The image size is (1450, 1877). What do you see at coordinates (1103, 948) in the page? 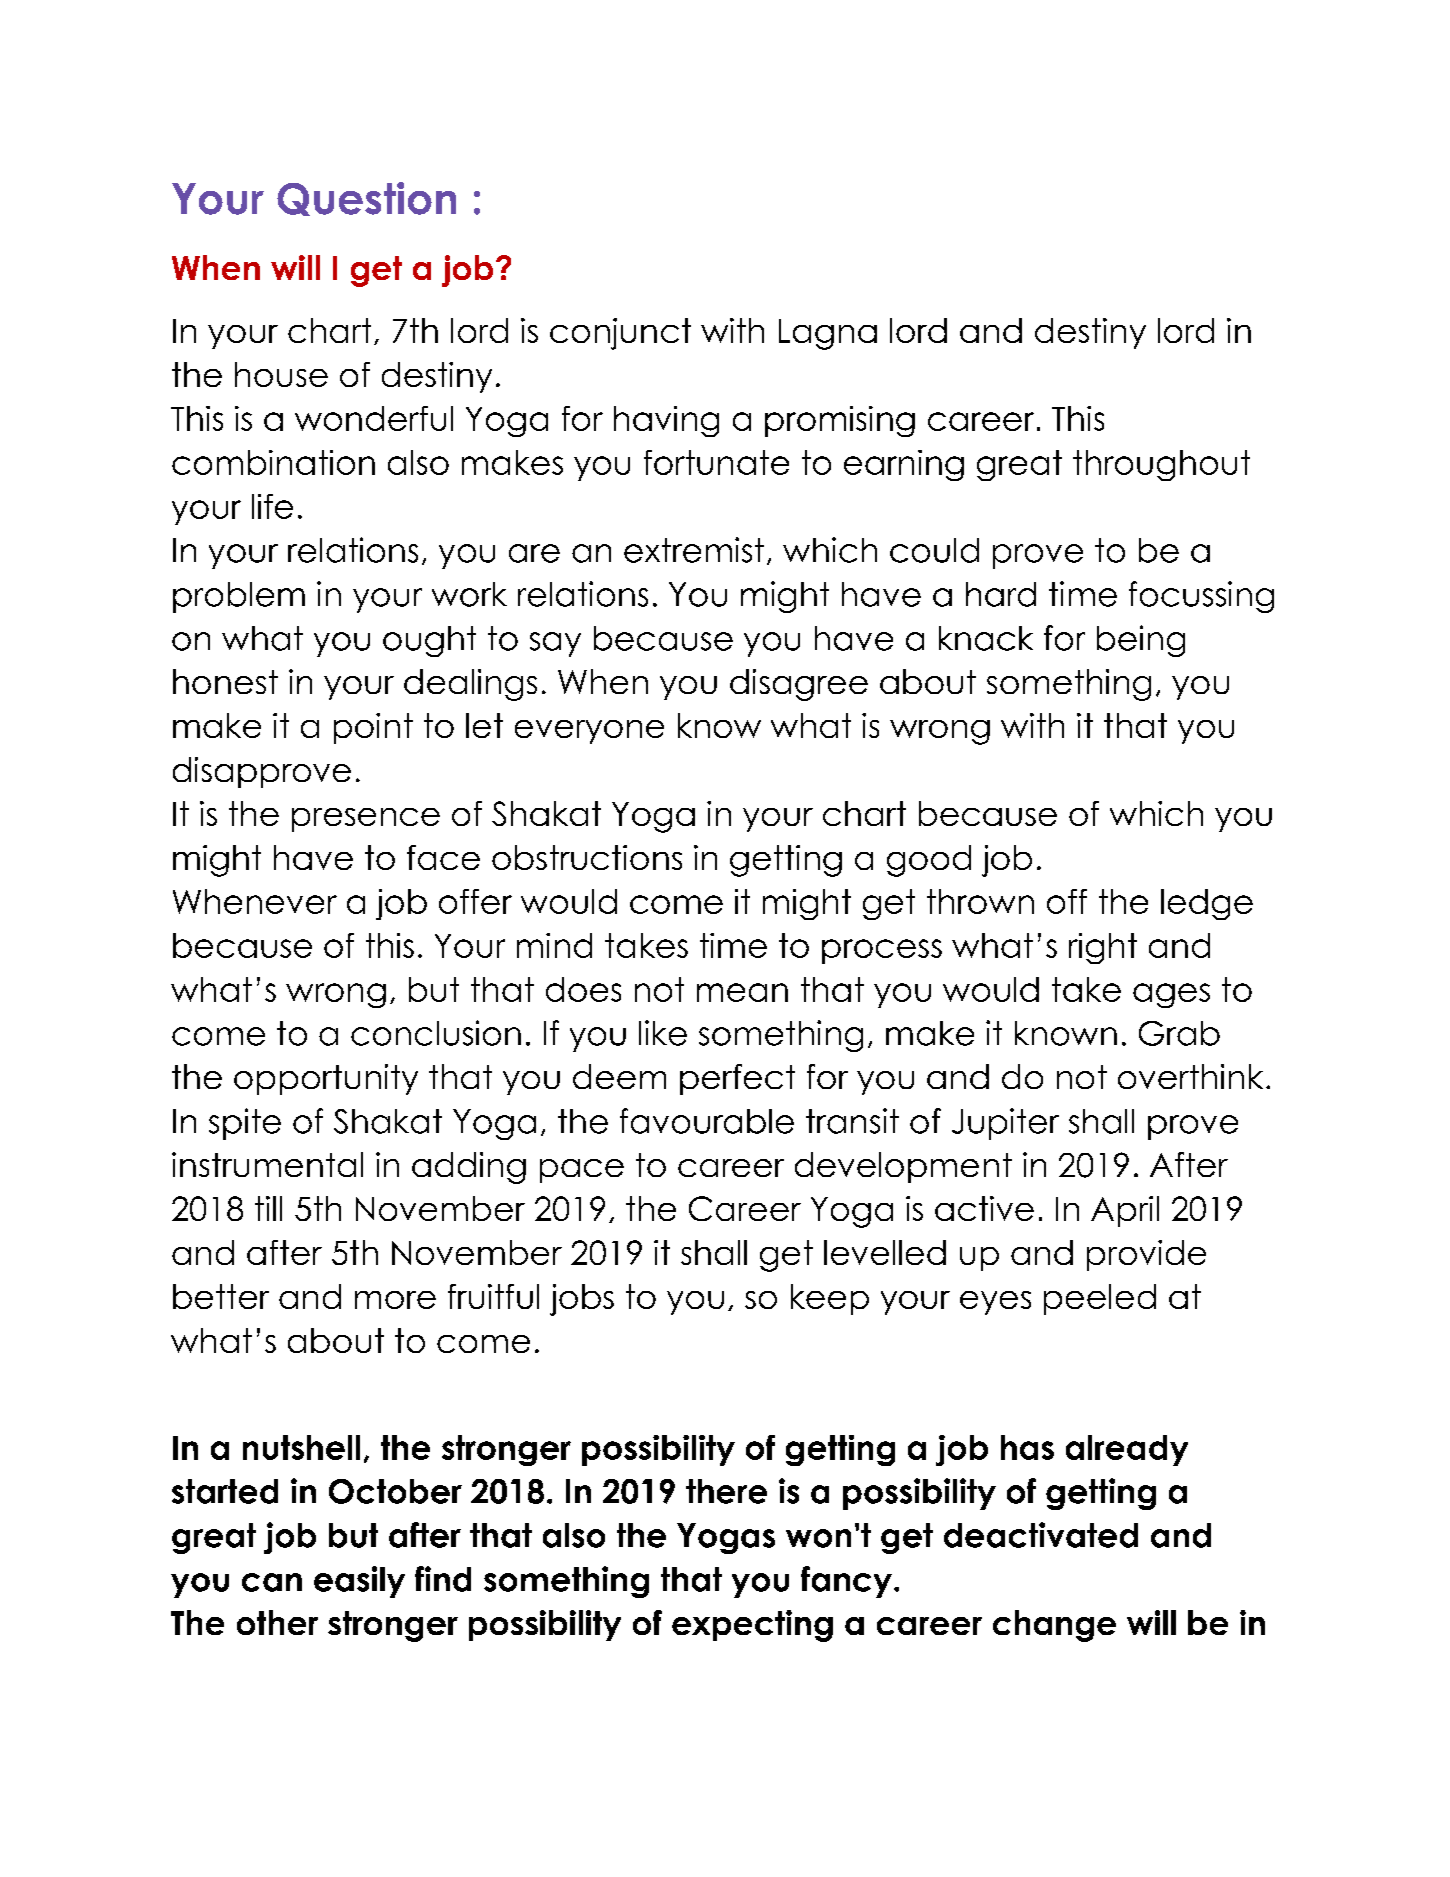
I see `right` at bounding box center [1103, 948].
